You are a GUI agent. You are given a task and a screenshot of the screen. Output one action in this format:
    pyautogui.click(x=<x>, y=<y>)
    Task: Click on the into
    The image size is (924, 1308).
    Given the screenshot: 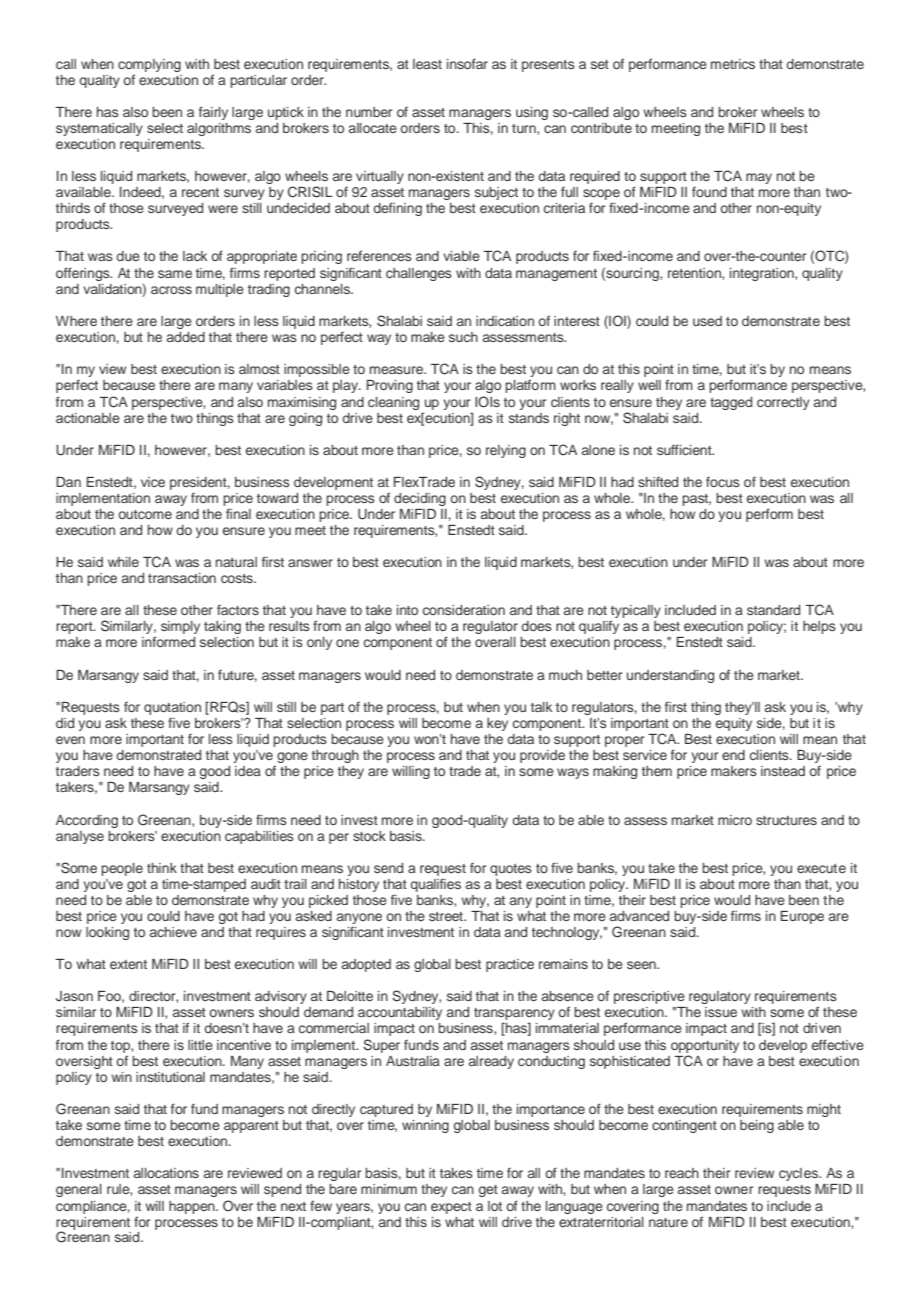 What is the action you would take?
    pyautogui.click(x=407, y=610)
